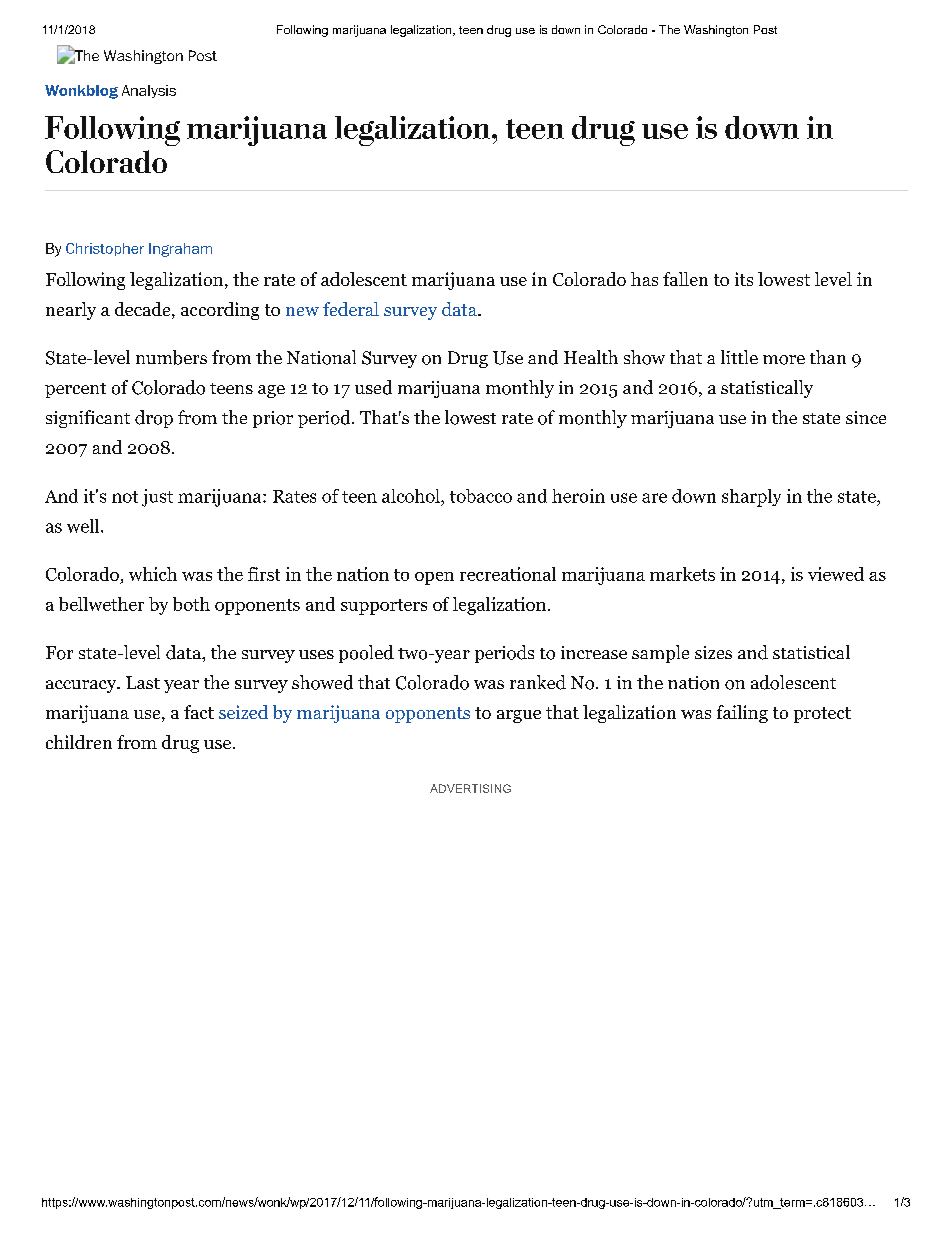 The image size is (952, 1233). What do you see at coordinates (180, 250) in the screenshot?
I see `Ingraham` at bounding box center [180, 250].
